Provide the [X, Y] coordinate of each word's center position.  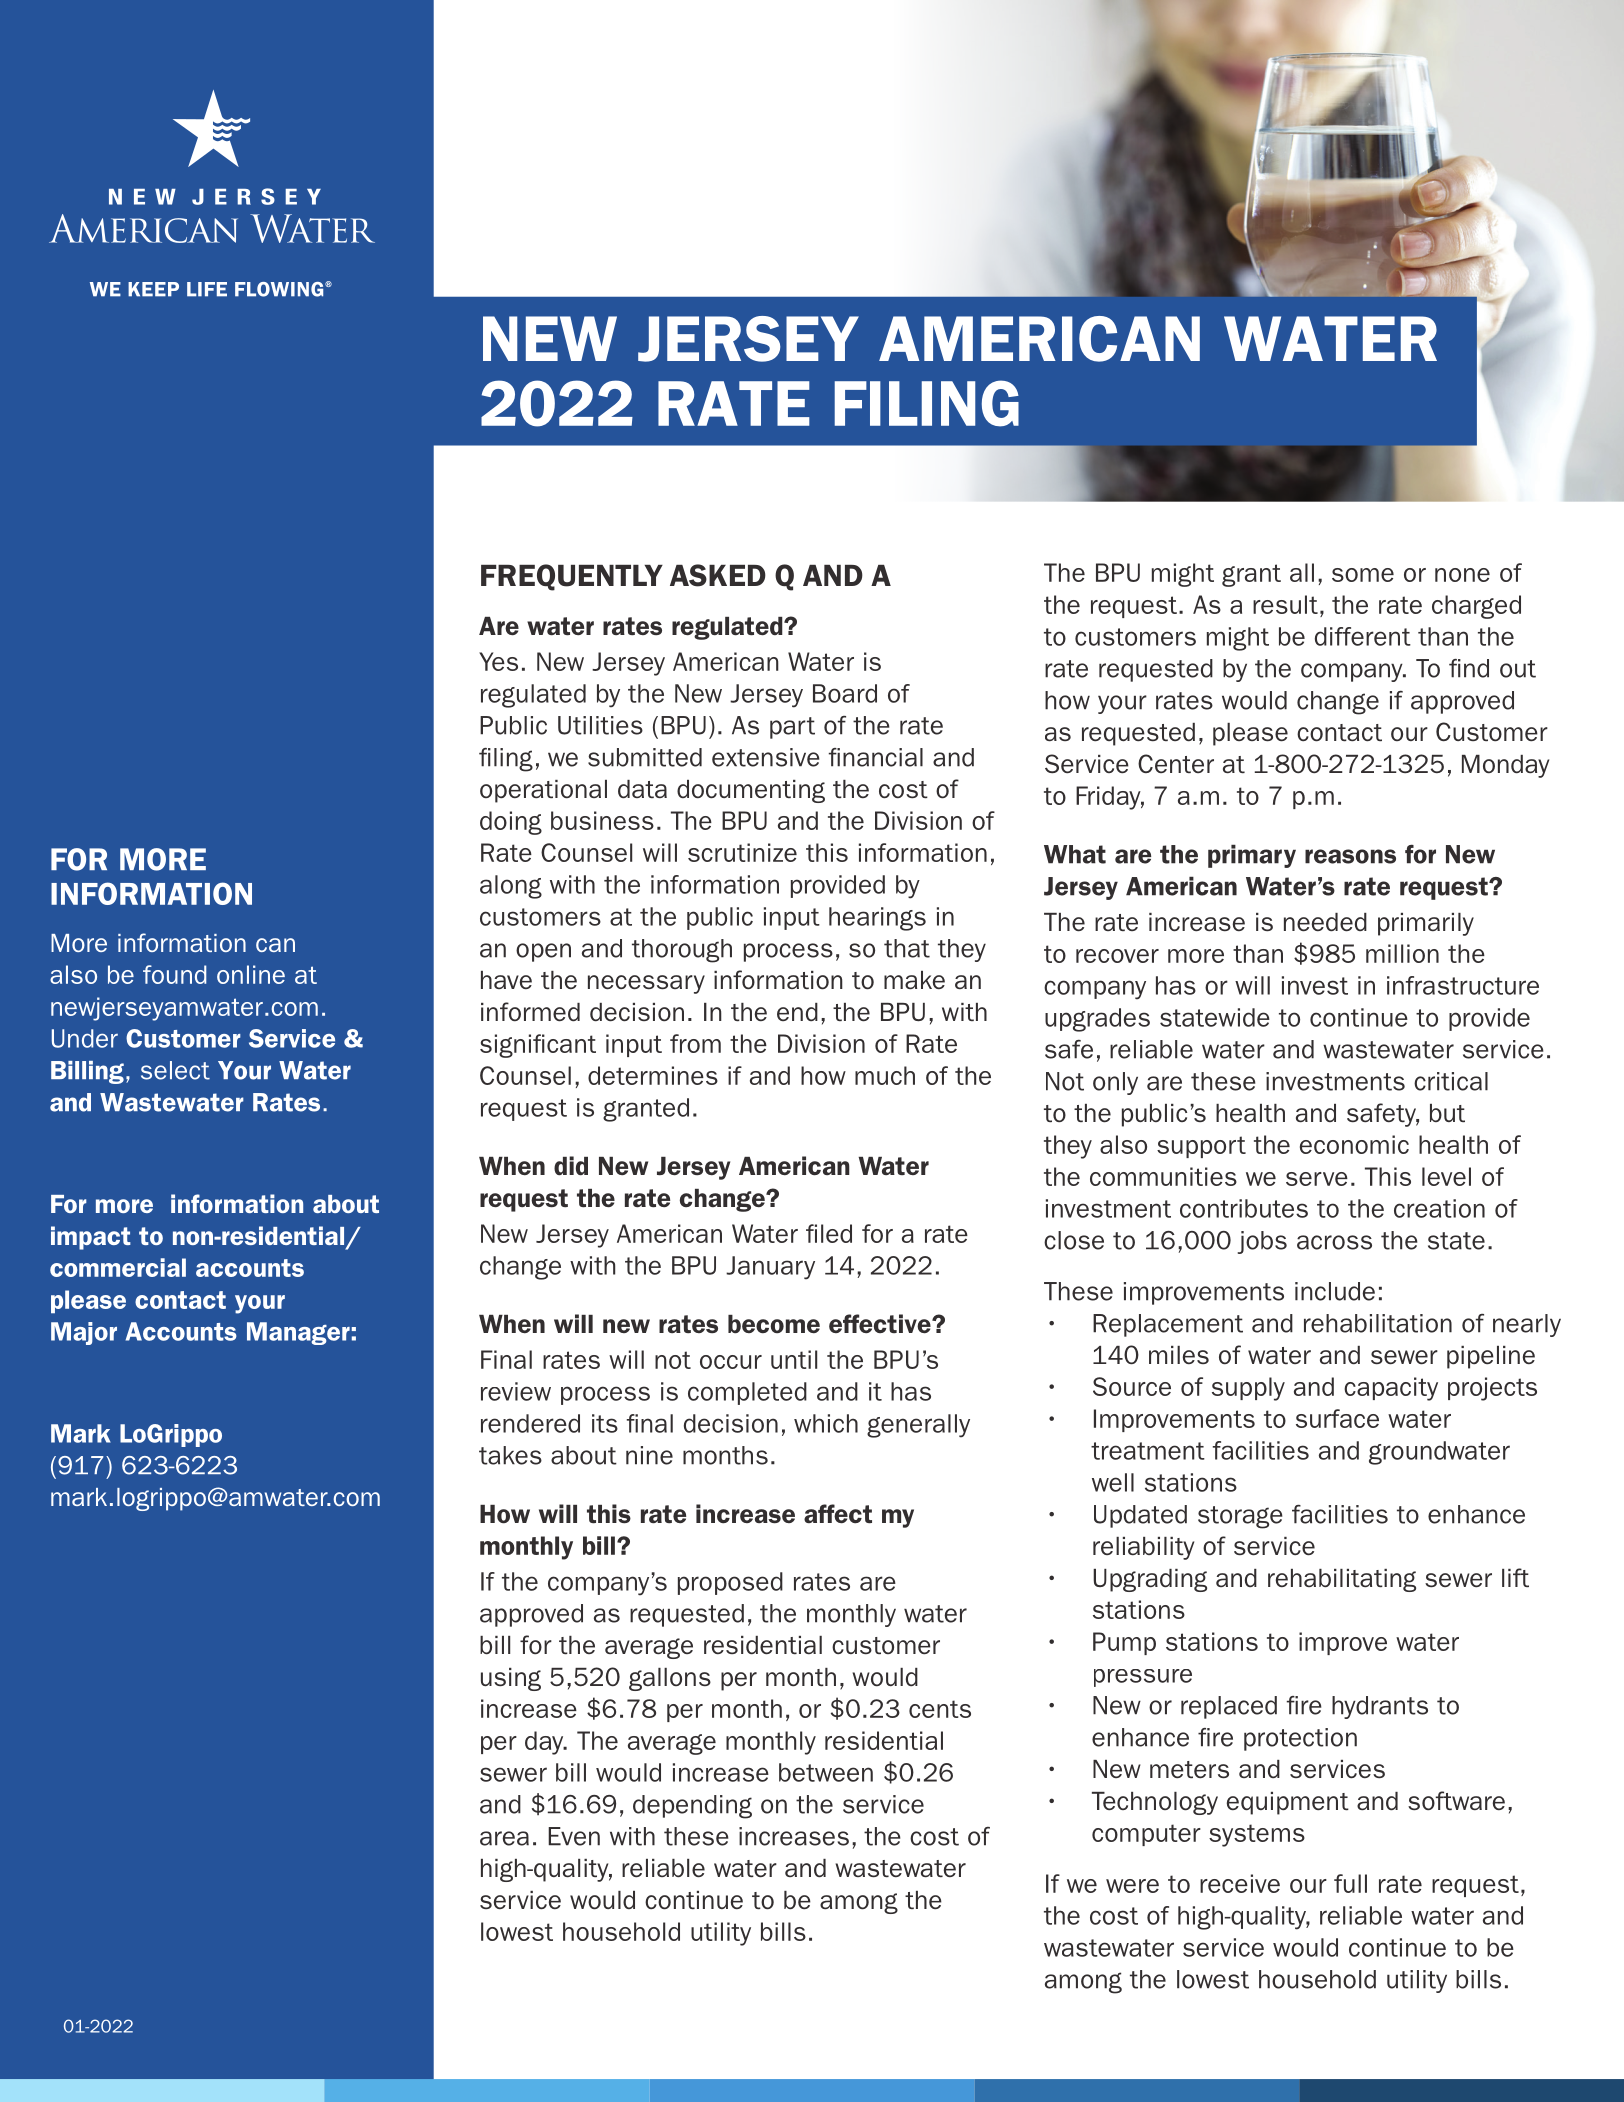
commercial [118, 1267]
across [1334, 1242]
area [504, 1838]
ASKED [718, 575]
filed [829, 1233]
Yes [498, 661]
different [1363, 636]
